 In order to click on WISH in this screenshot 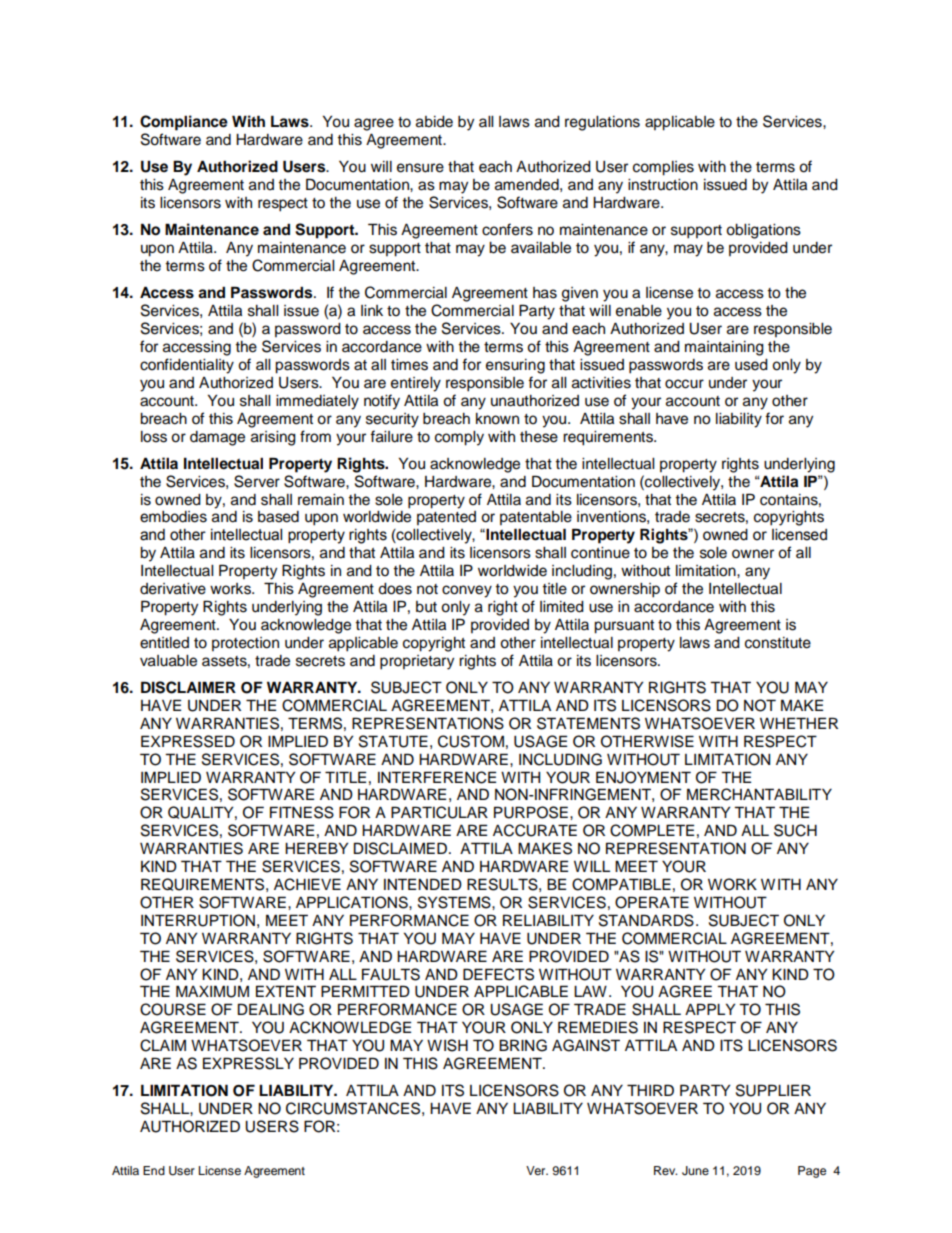, I will do `click(447, 1045)`.
